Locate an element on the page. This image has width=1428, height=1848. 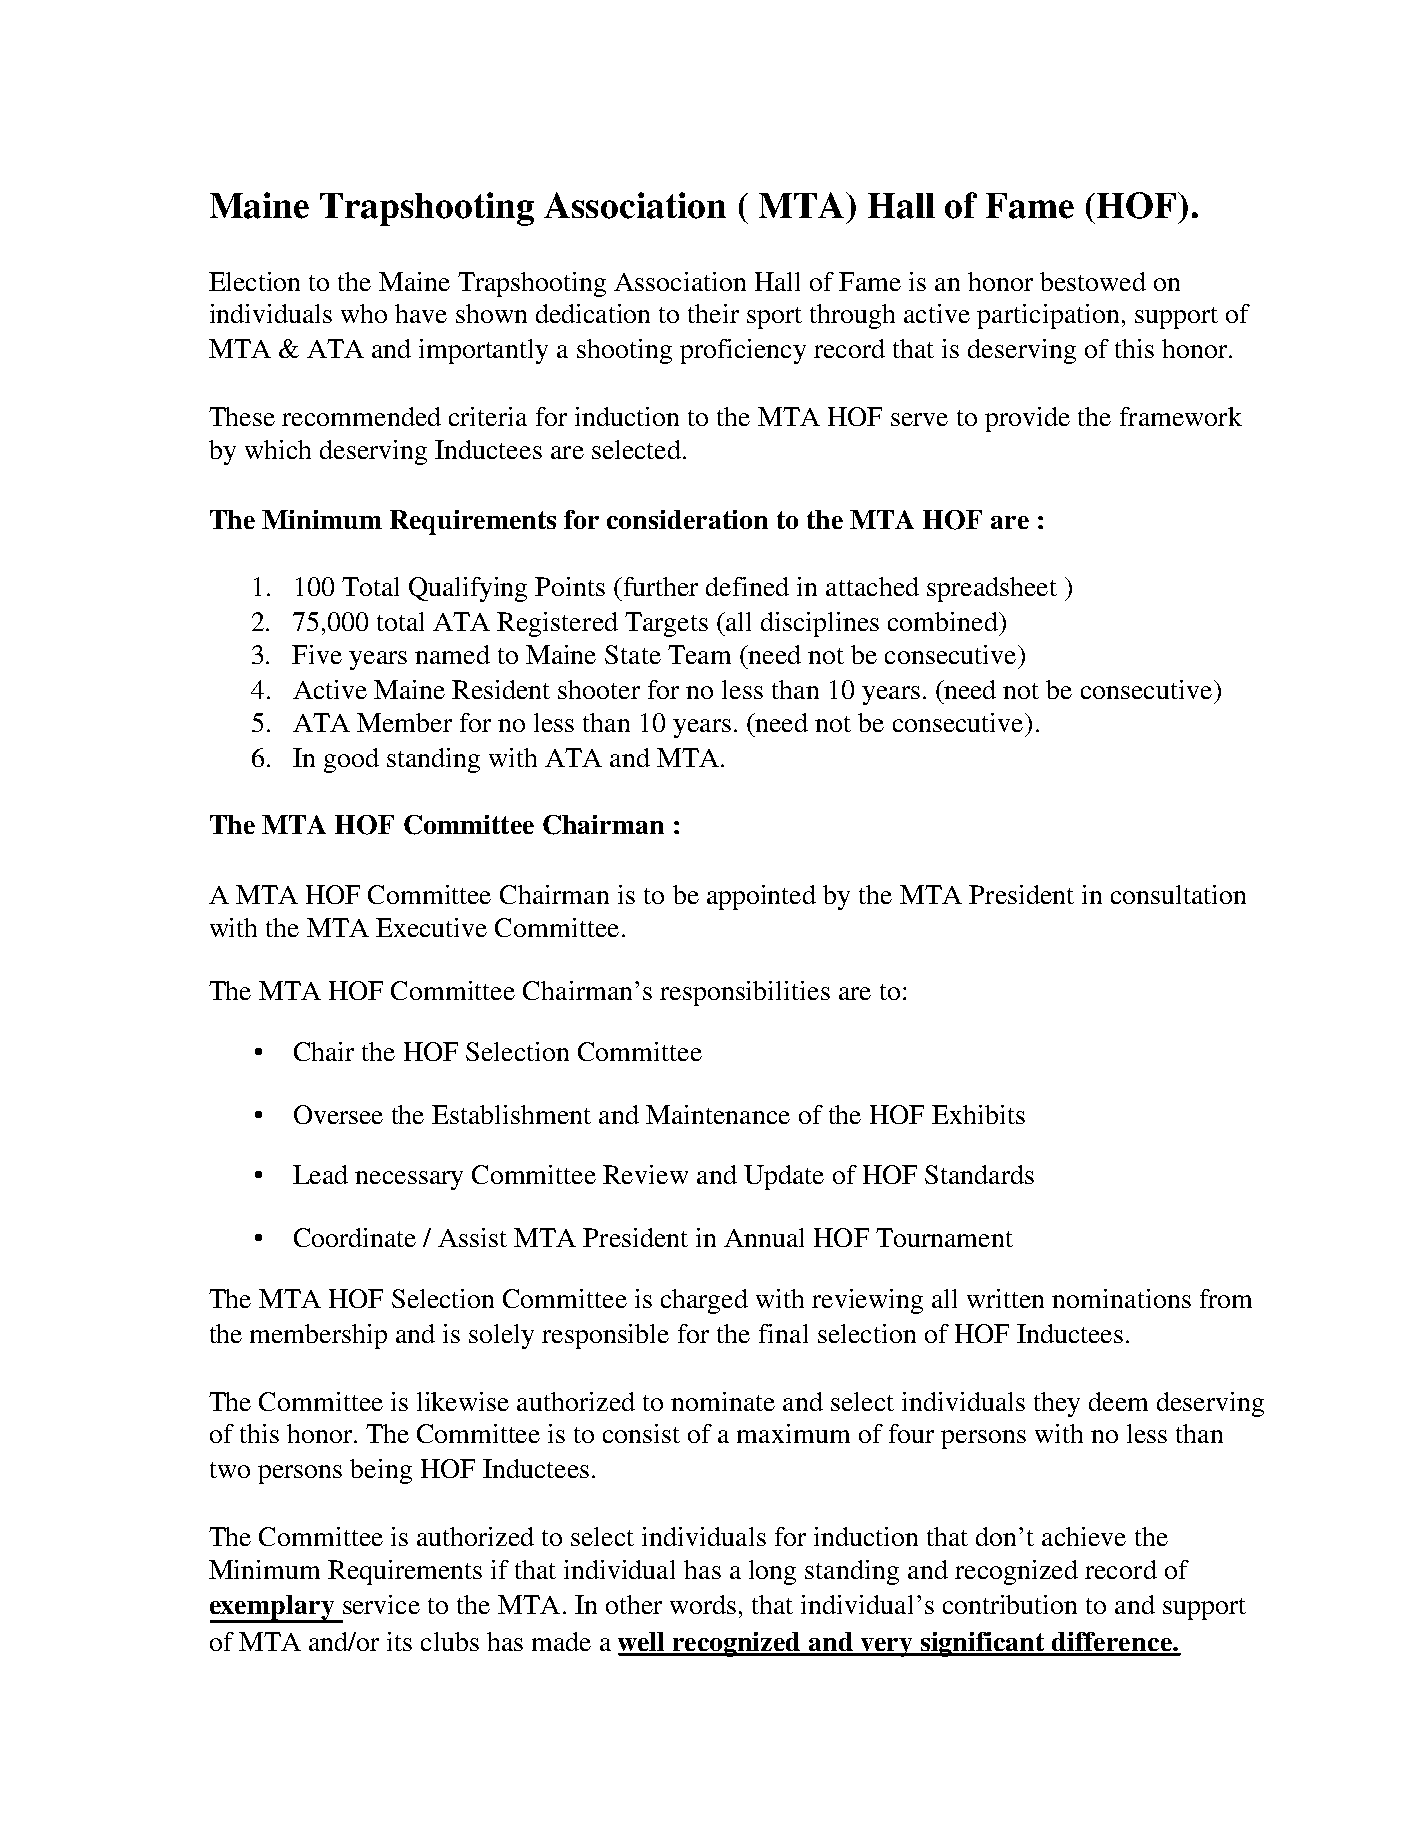
consultation is located at coordinates (1178, 894).
